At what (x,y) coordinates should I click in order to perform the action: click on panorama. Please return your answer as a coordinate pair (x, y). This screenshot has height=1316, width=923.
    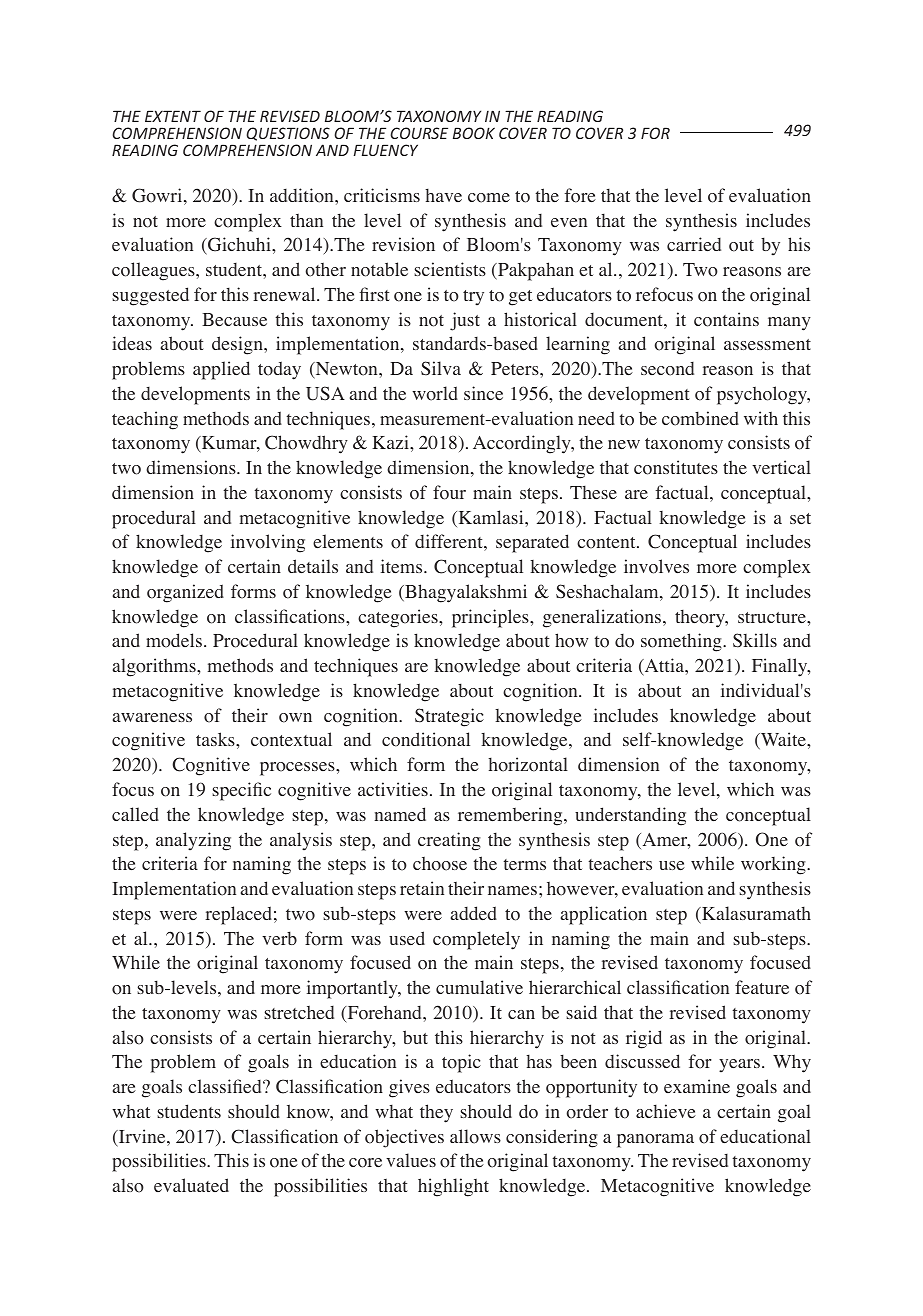
    Looking at the image, I should click on (655, 1141).
